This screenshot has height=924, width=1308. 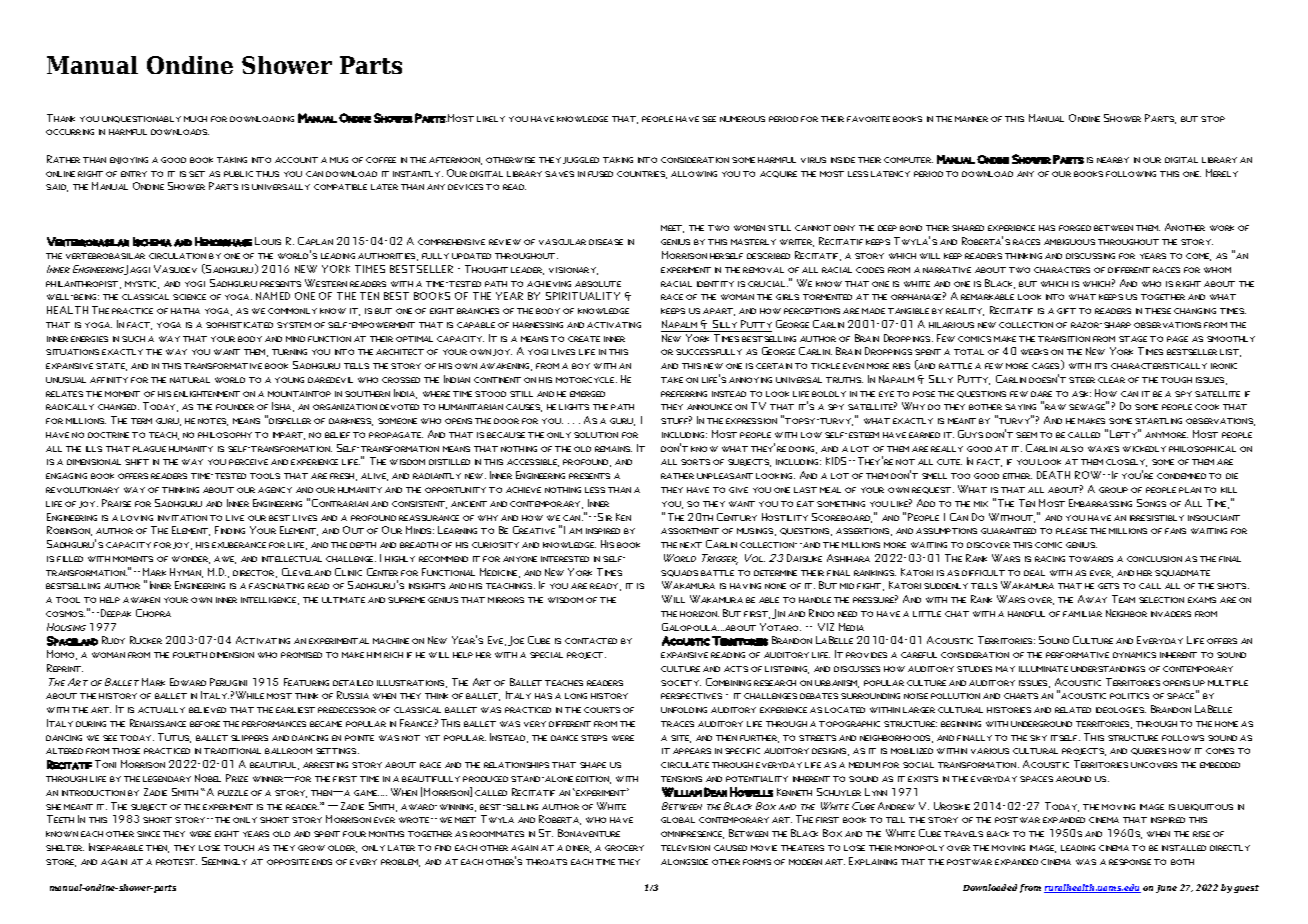 I want to click on nearby, so click(x=1113, y=160).
